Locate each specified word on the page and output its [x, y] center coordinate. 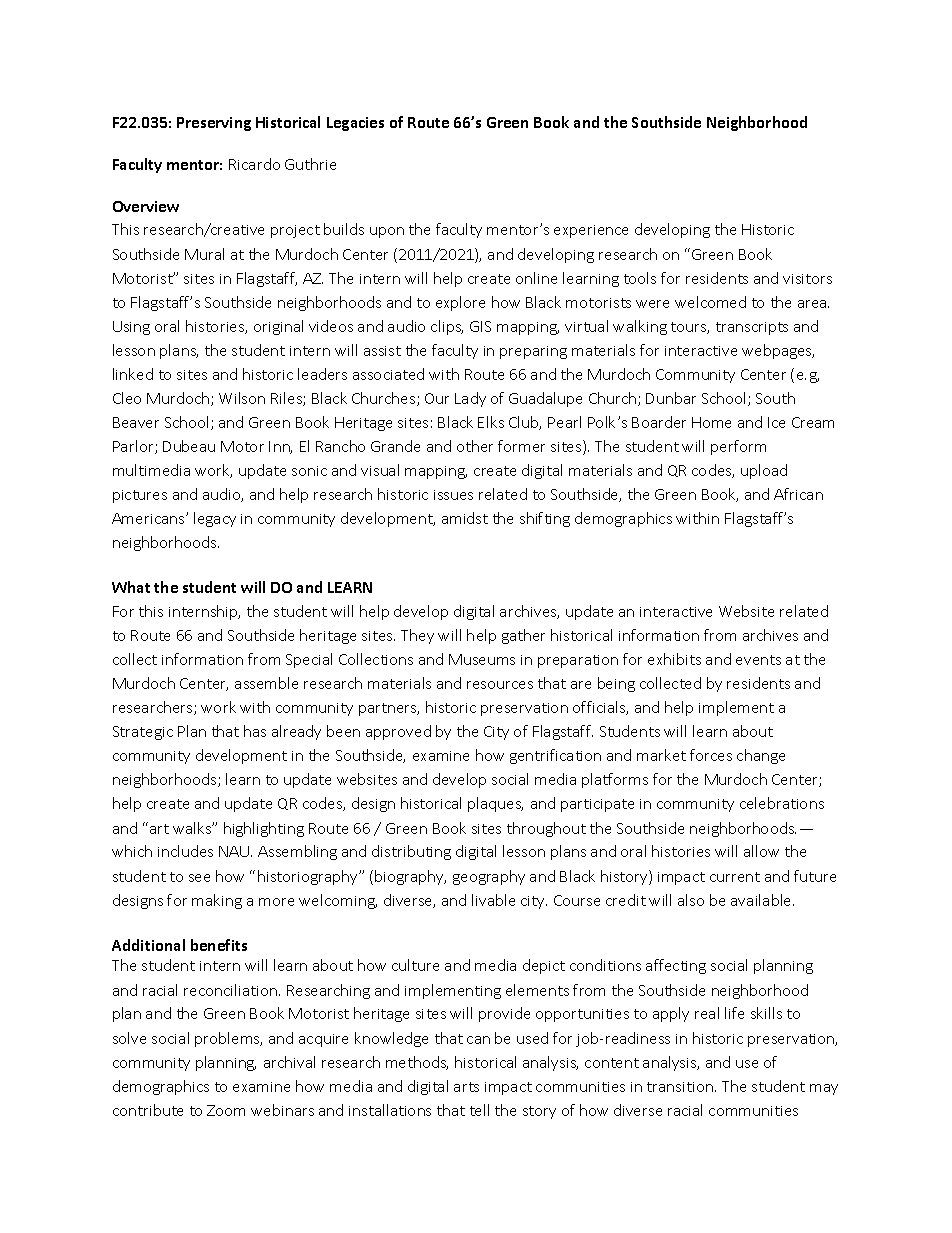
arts [466, 1087]
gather [523, 636]
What [131, 587]
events [758, 660]
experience [591, 231]
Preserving [214, 124]
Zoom [226, 1110]
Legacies [355, 124]
